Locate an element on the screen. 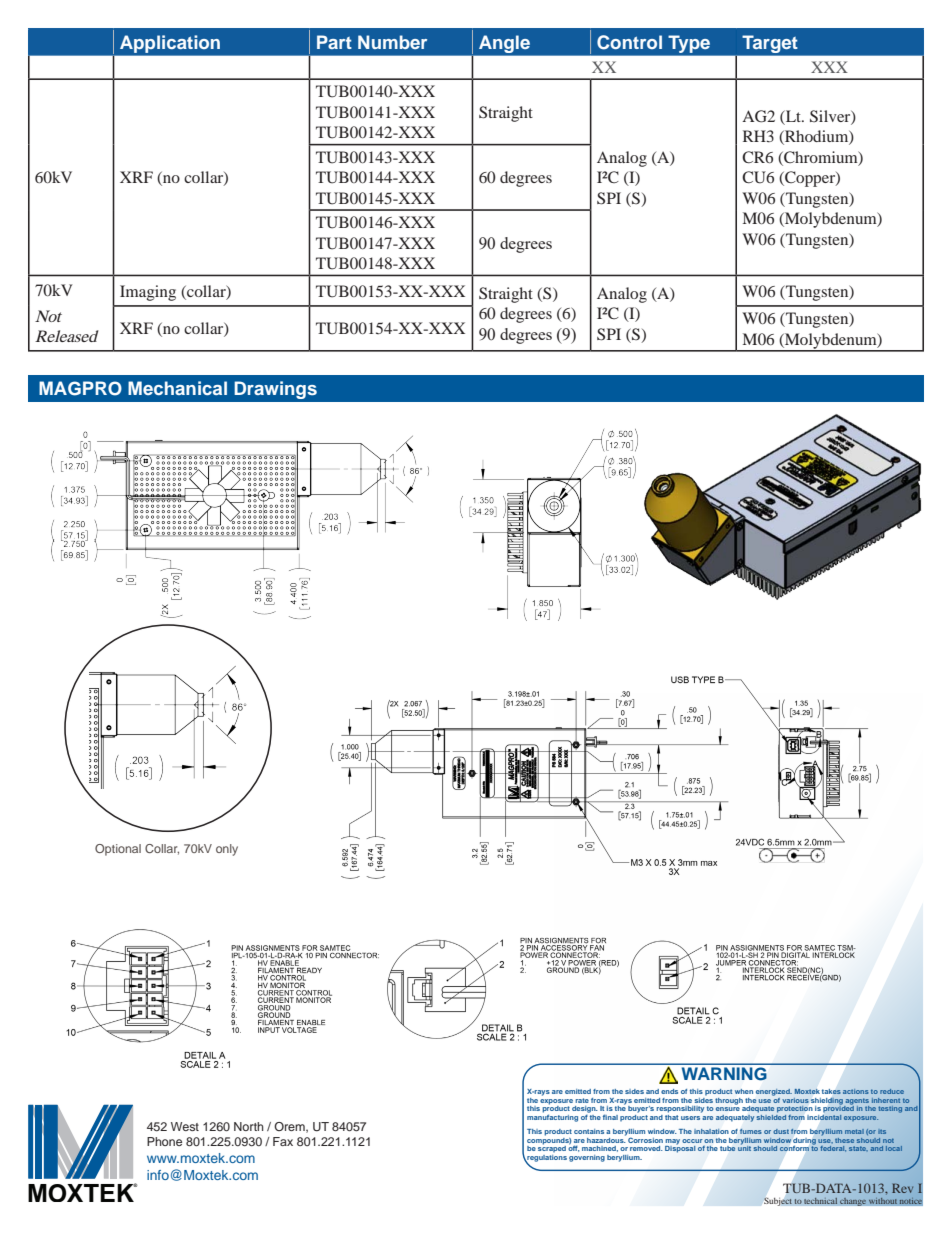 The height and width of the screenshot is (1233, 952). Mechanical is located at coordinates (177, 388).
